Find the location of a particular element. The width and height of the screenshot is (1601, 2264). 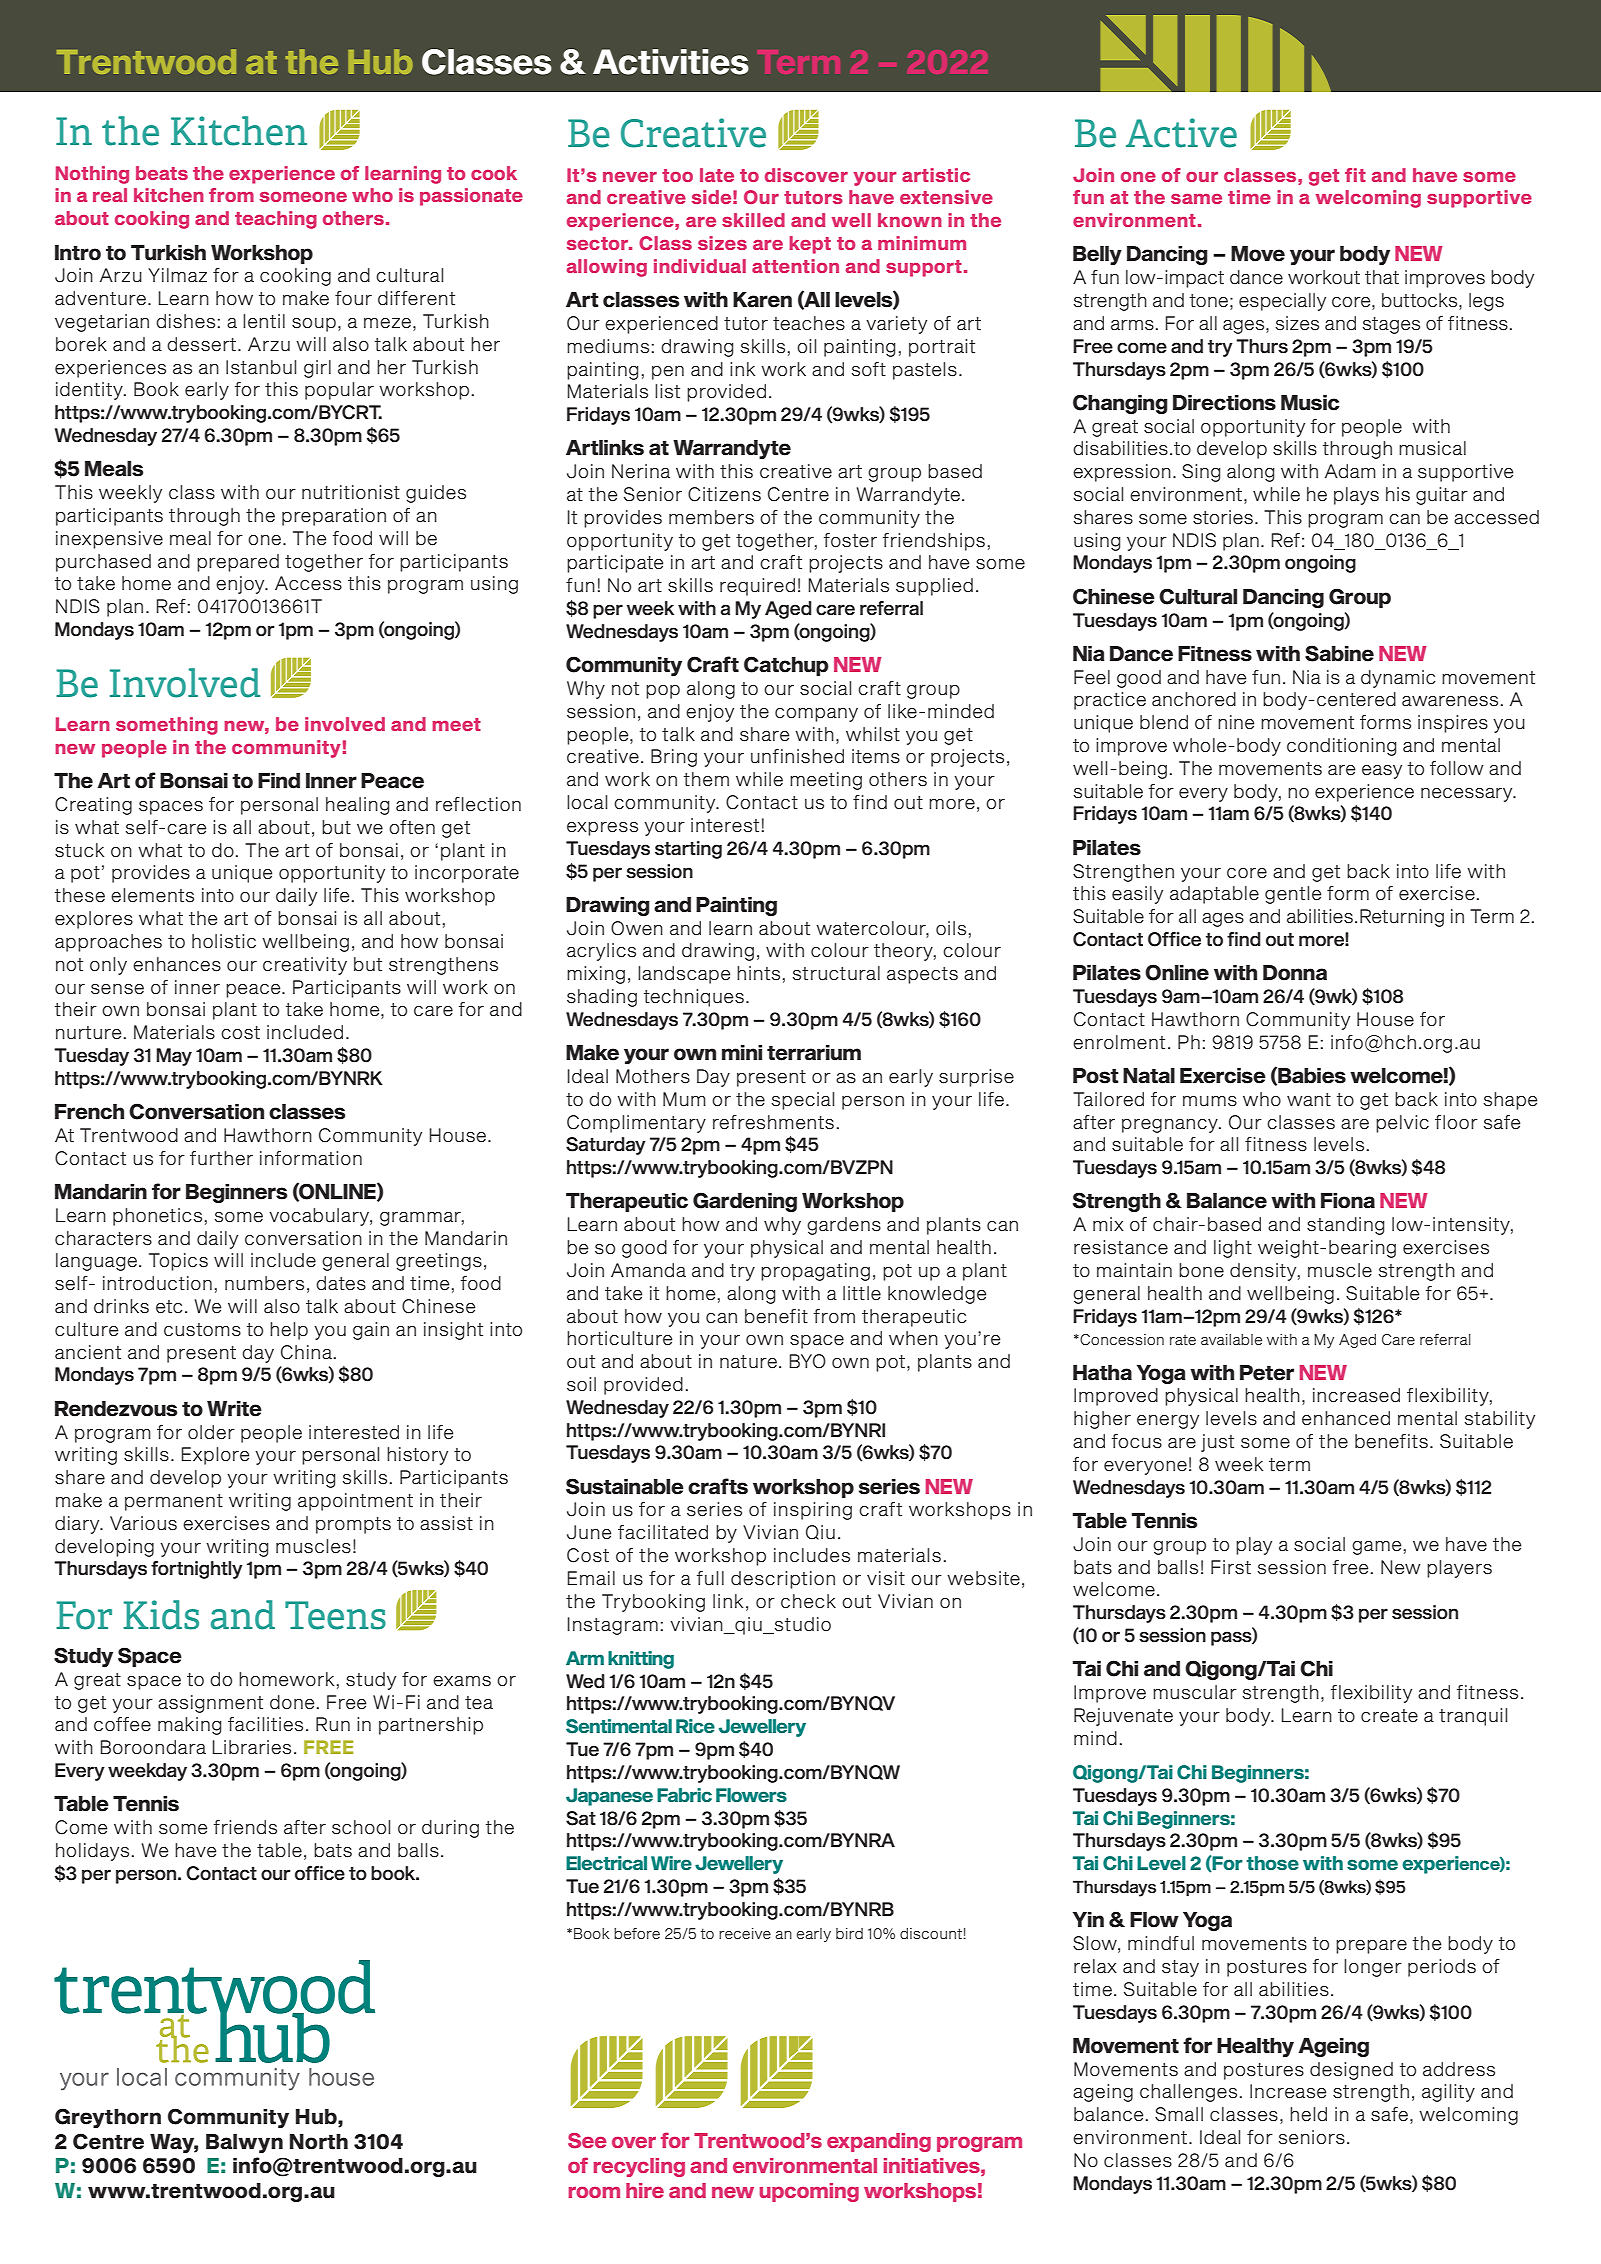

want is located at coordinates (1309, 1100).
